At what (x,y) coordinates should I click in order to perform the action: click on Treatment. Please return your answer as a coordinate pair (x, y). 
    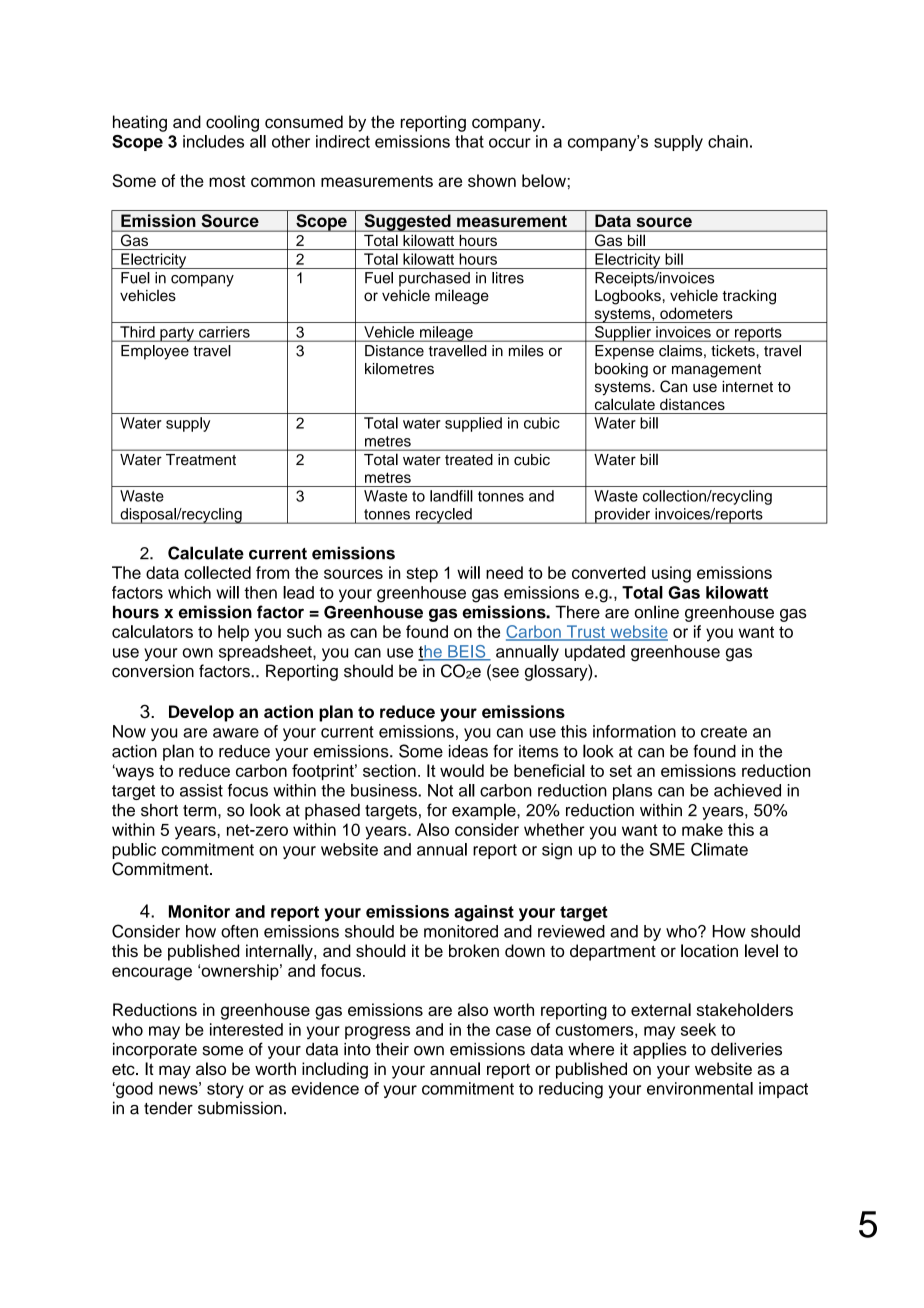
    Looking at the image, I should click on (201, 459).
